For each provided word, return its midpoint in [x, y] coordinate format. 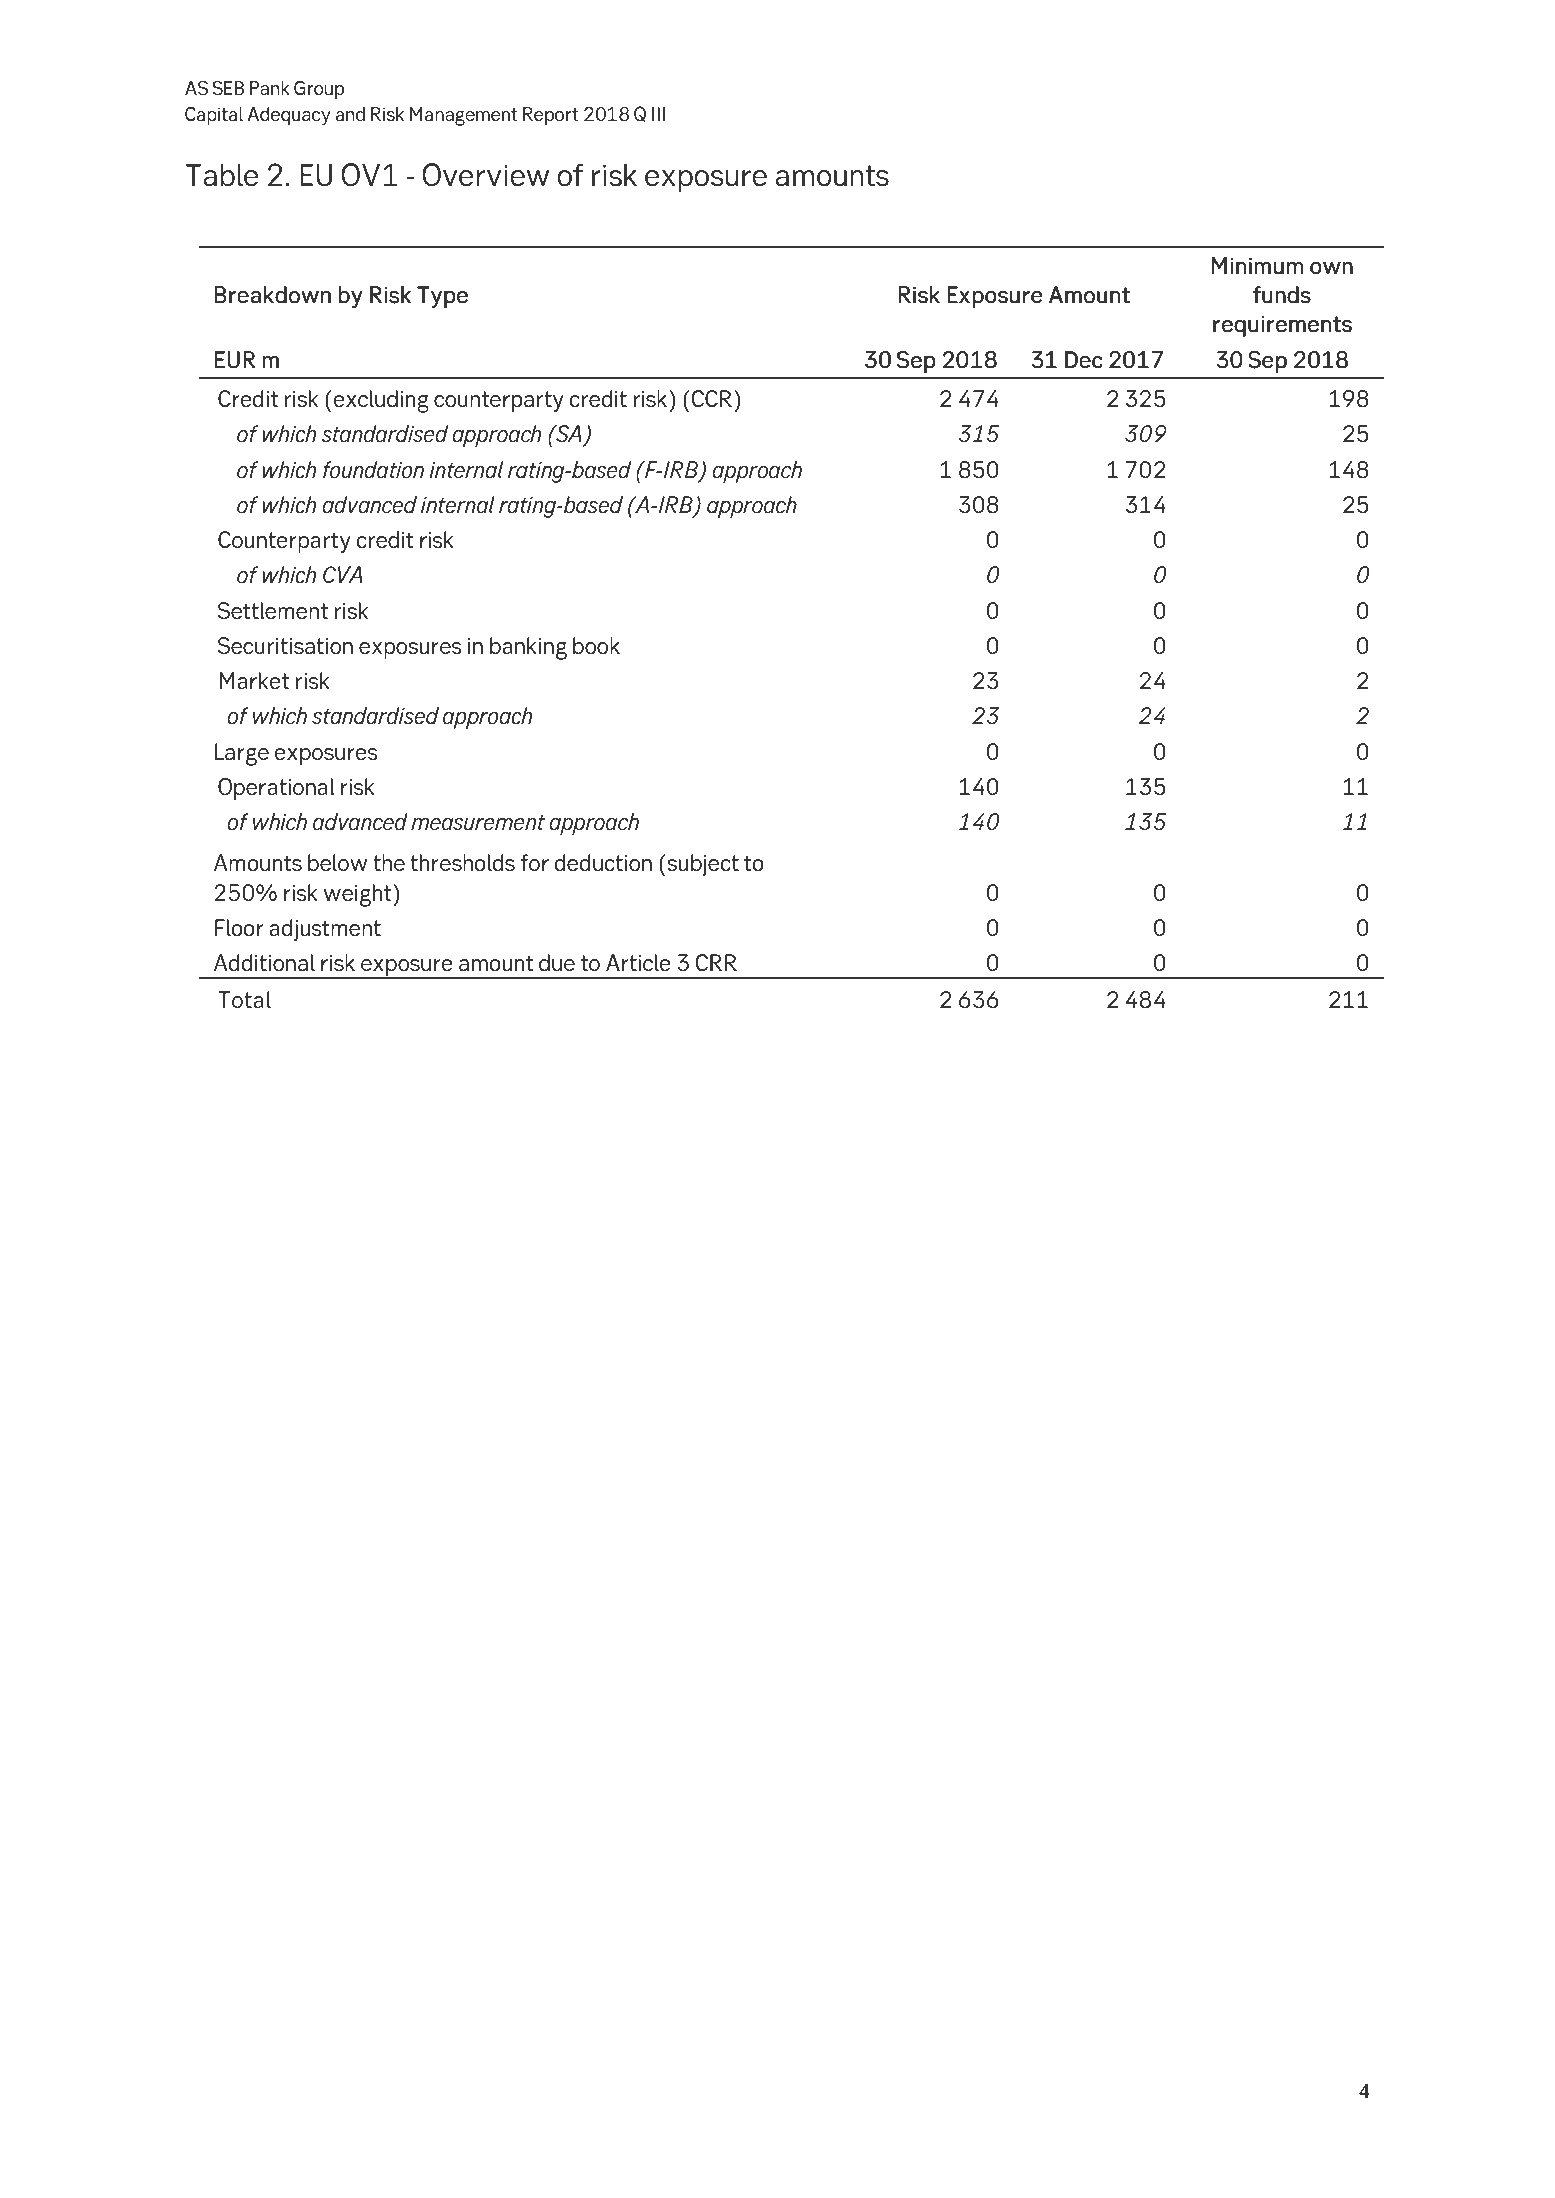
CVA [342, 574]
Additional [264, 962]
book [596, 645]
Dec [1083, 359]
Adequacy [288, 116]
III [658, 114]
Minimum [1257, 265]
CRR [716, 962]
